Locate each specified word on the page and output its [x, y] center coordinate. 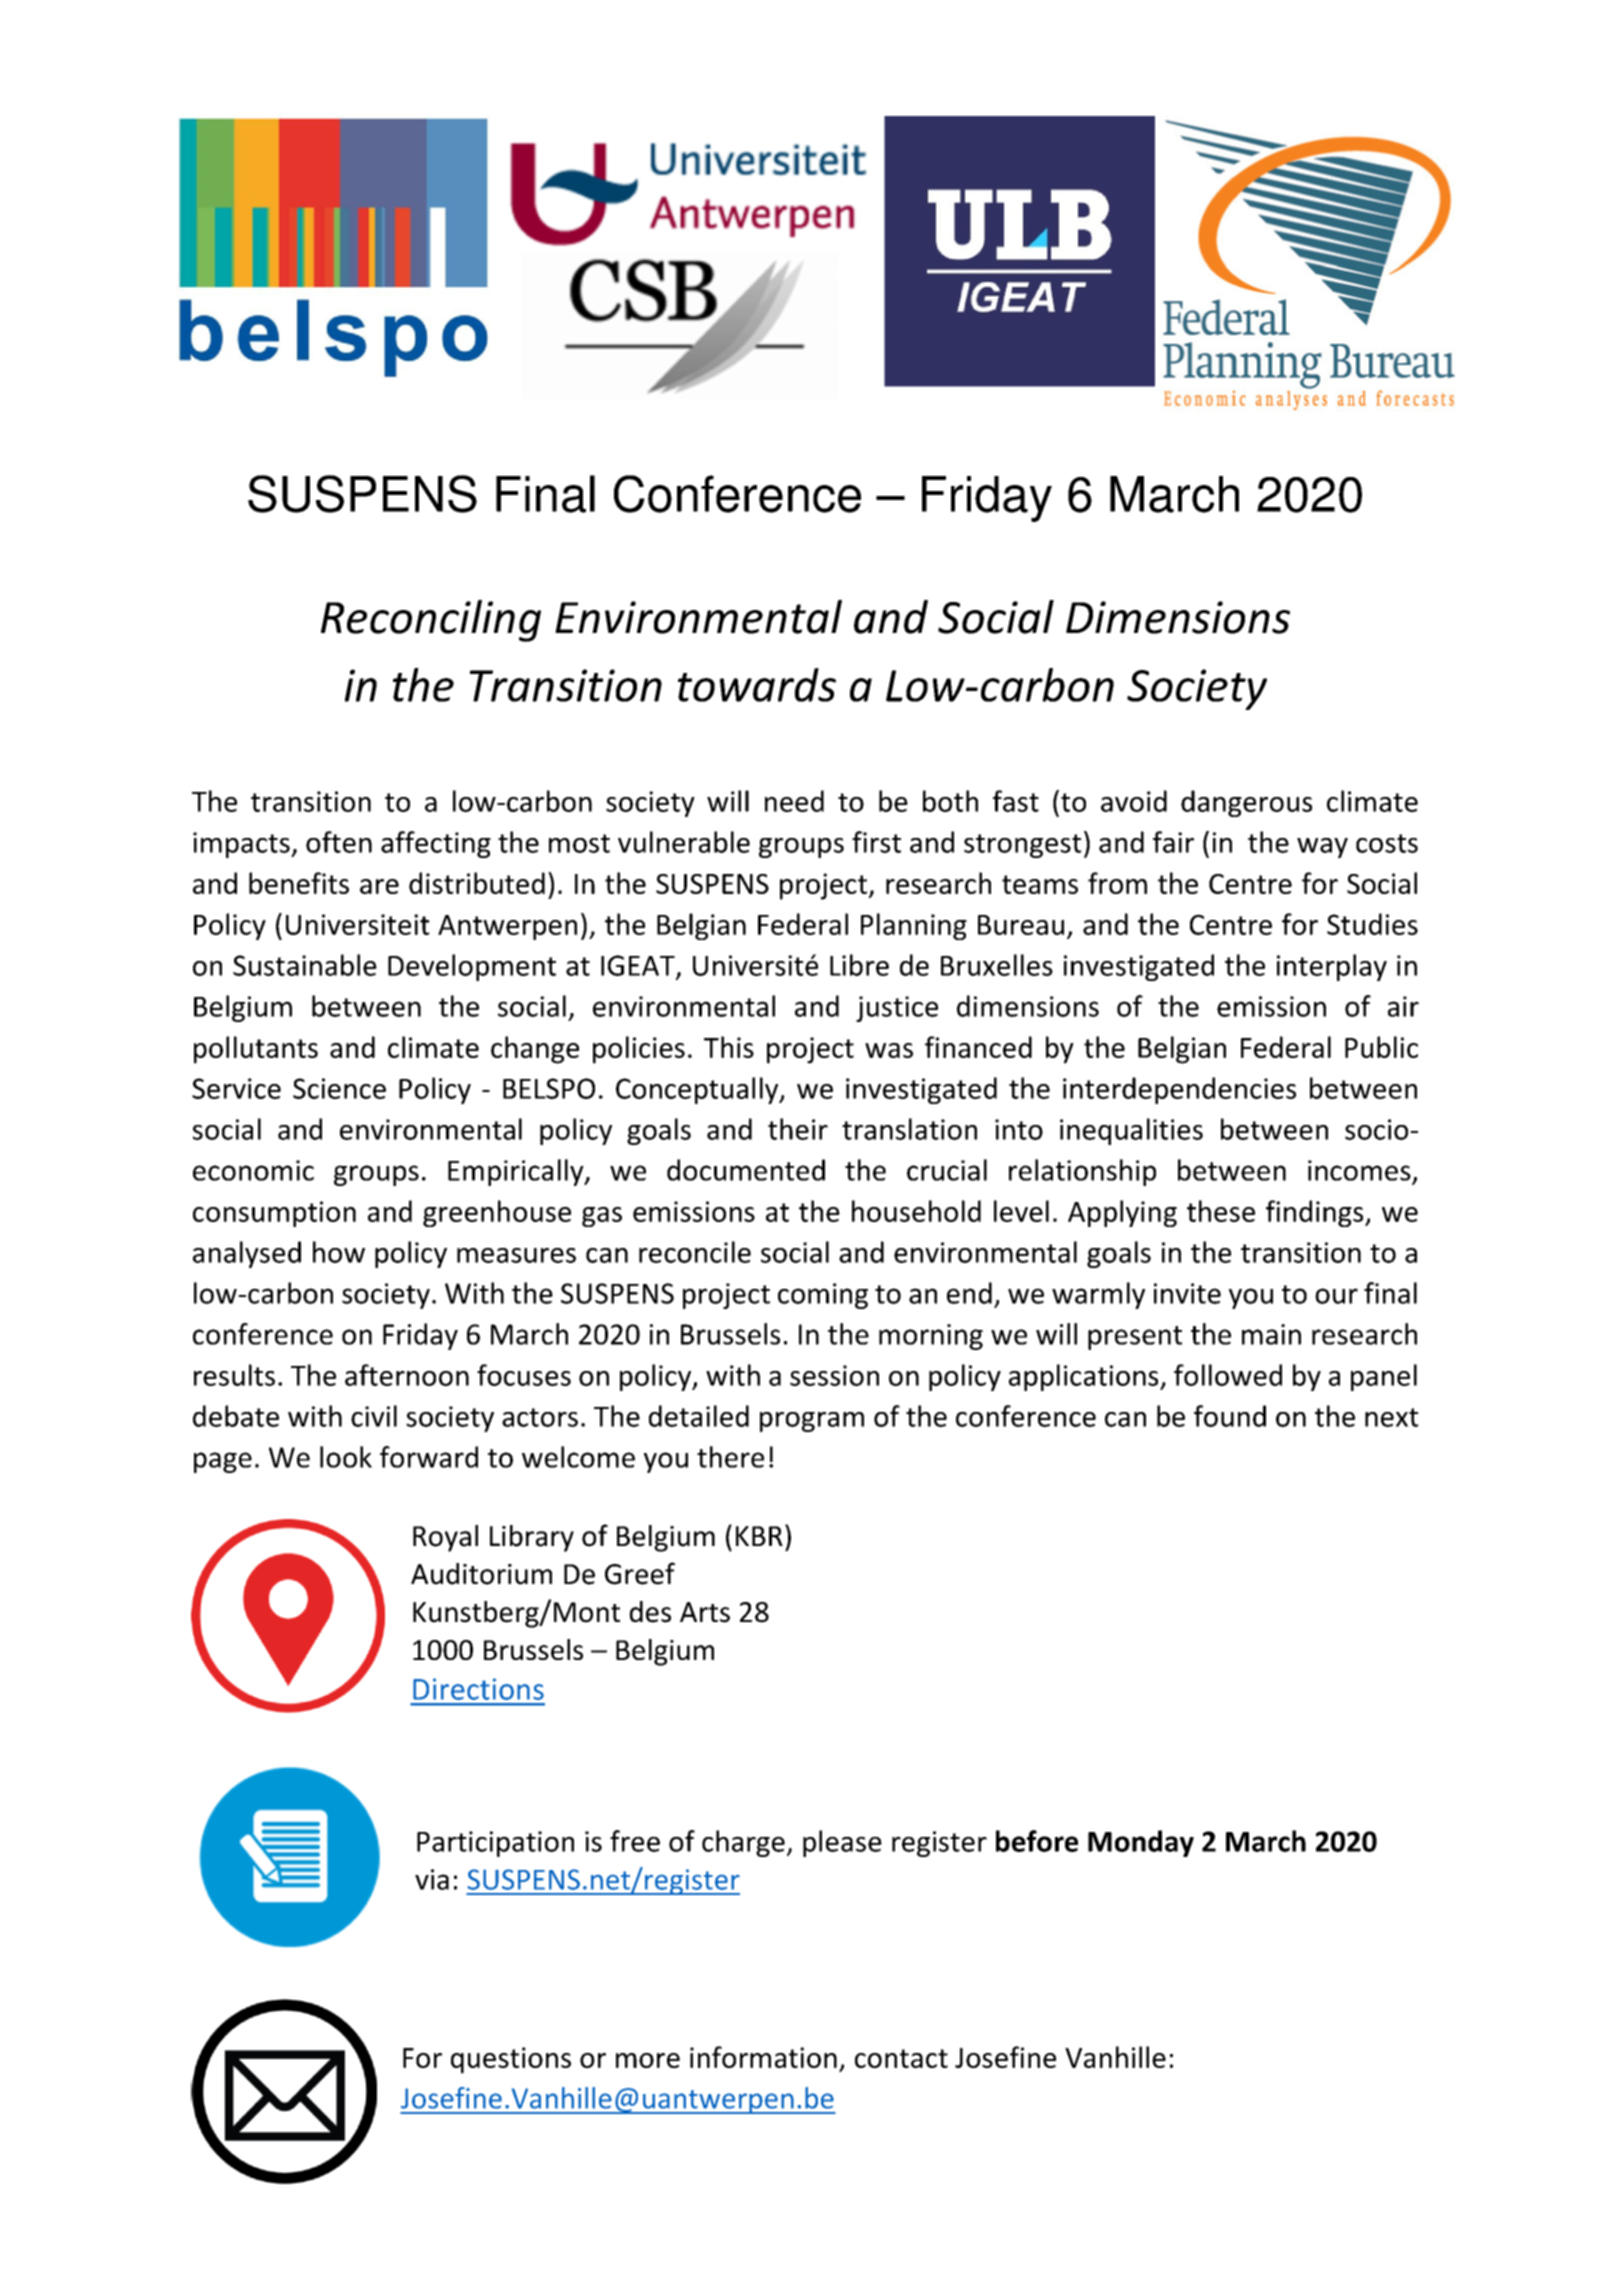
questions [511, 2060]
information [763, 2057]
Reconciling [431, 621]
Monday [1141, 1843]
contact [901, 2058]
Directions [478, 1689]
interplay [1332, 967]
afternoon [407, 1375]
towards [757, 685]
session [834, 1375]
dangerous [1246, 803]
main [1271, 1334]
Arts [705, 1612]
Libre [859, 965]
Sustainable [305, 965]
